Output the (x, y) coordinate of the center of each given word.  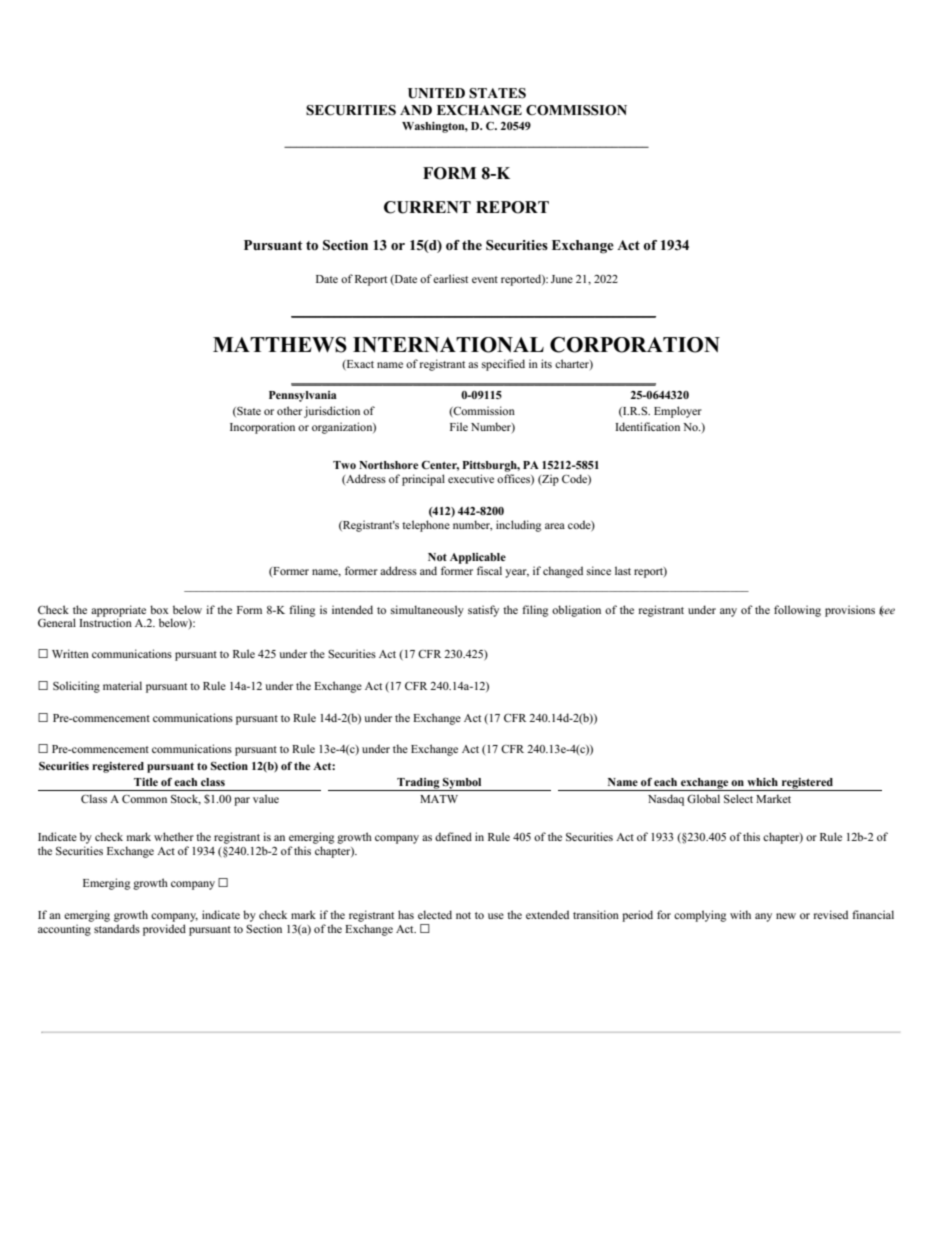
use (496, 916)
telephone (426, 526)
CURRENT (427, 207)
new (786, 916)
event (485, 279)
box (159, 609)
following (797, 611)
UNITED (436, 93)
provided (164, 930)
